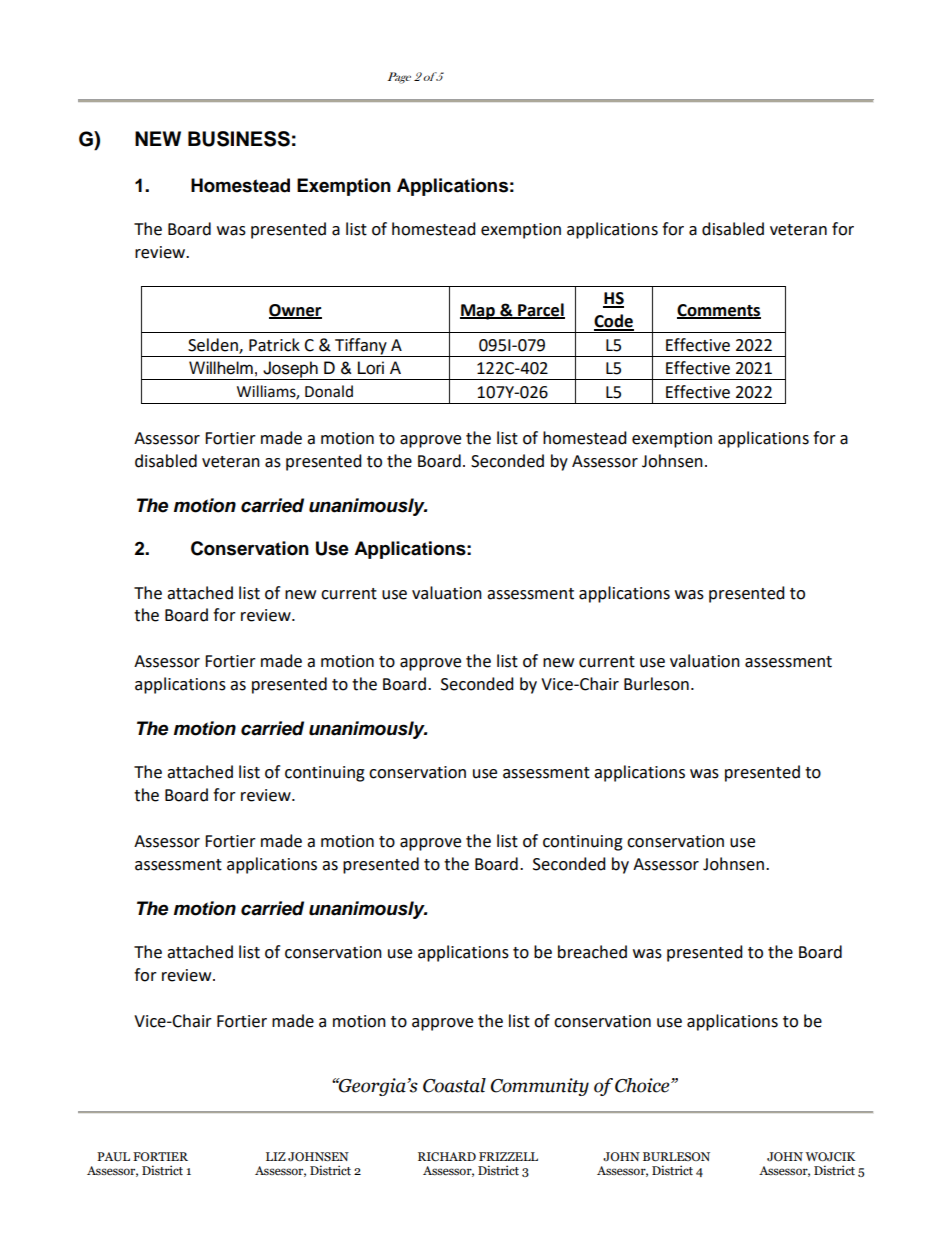 This document has width=952, height=1233. Describe the element at coordinates (239, 139) in the document. I see `BUSINESS` at that location.
